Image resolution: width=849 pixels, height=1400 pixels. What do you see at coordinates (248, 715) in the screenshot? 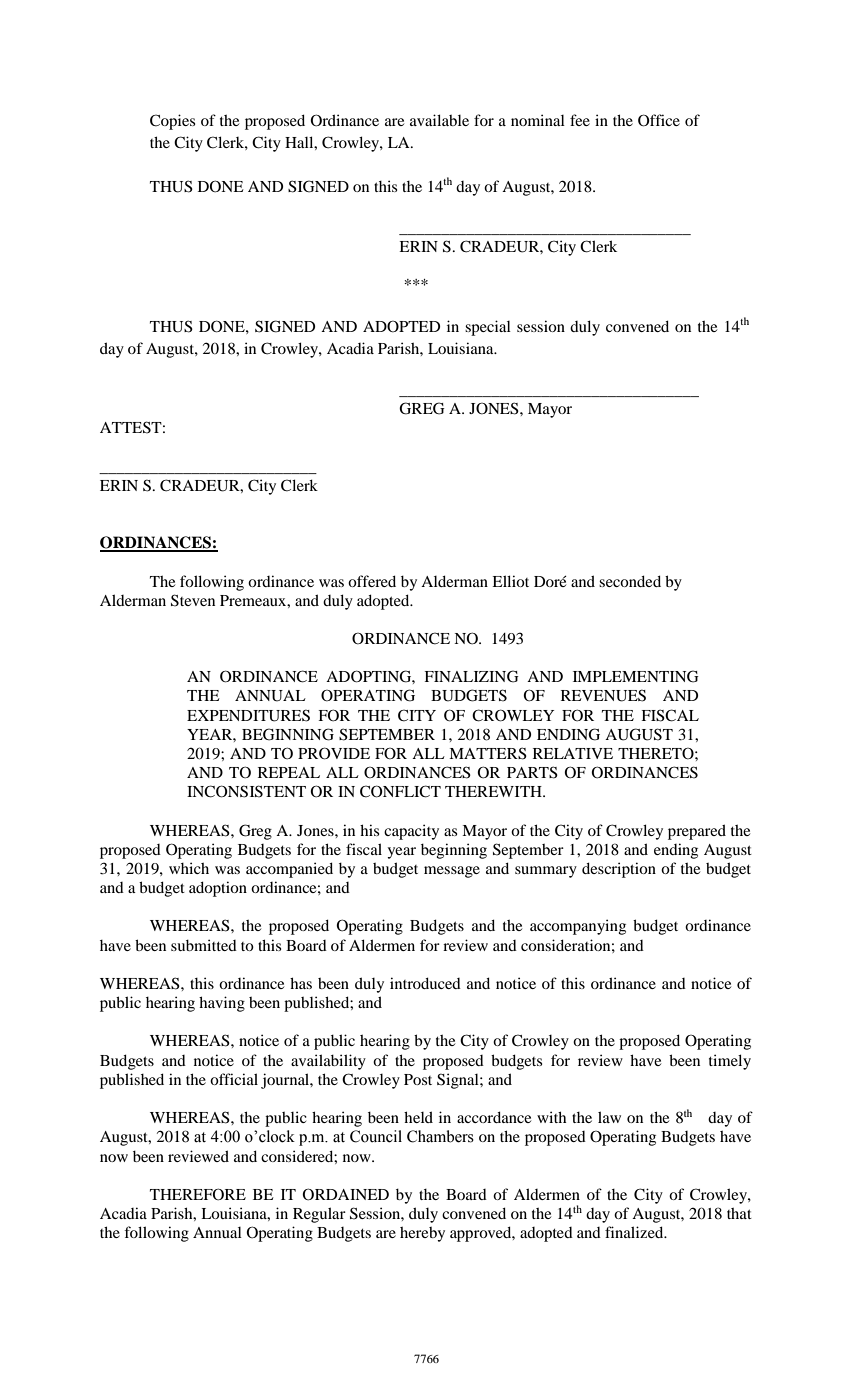
I see `EXPENDITURES` at bounding box center [248, 715].
